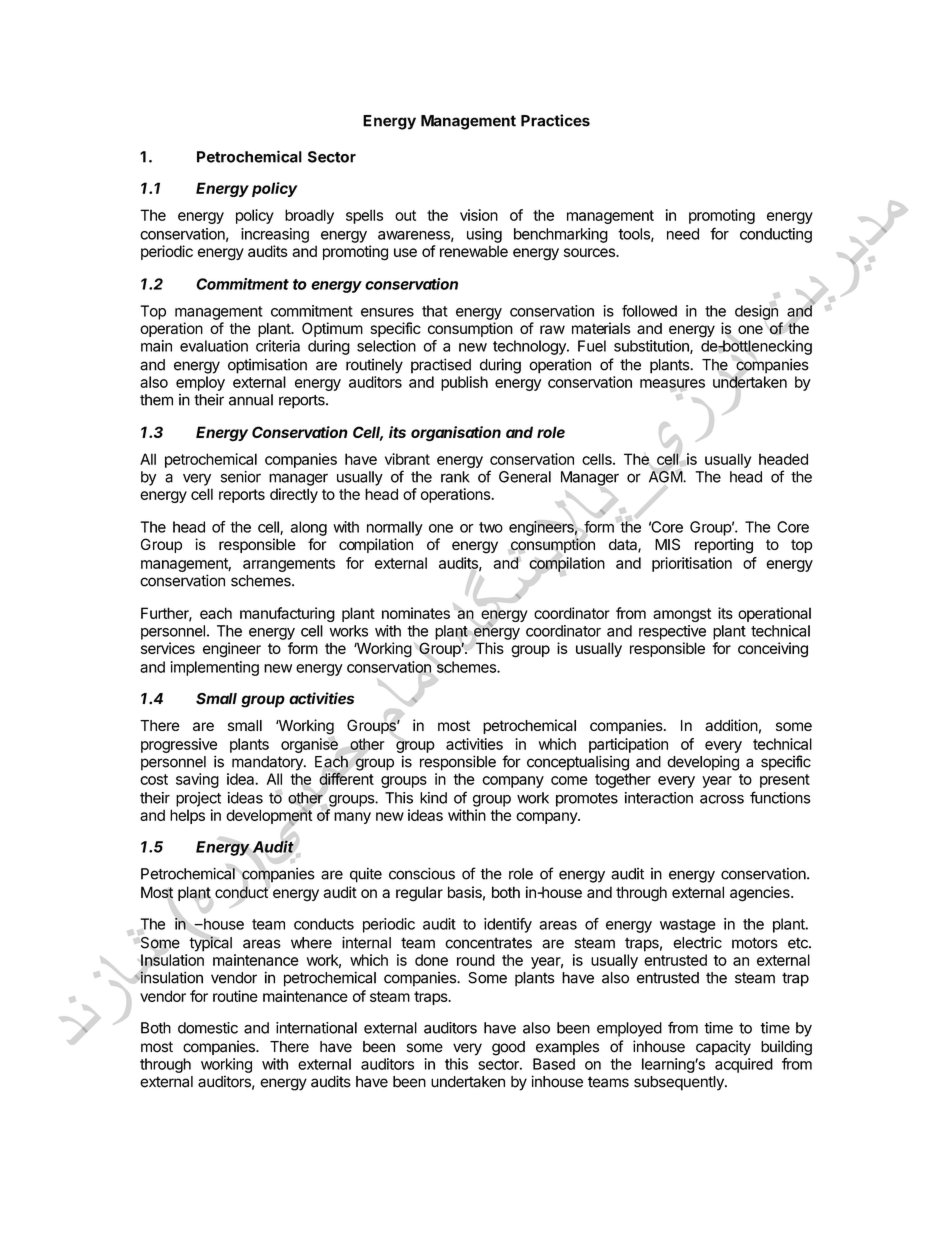 The image size is (952, 1233). Describe the element at coordinates (241, 477) in the screenshot. I see `senior` at that location.
